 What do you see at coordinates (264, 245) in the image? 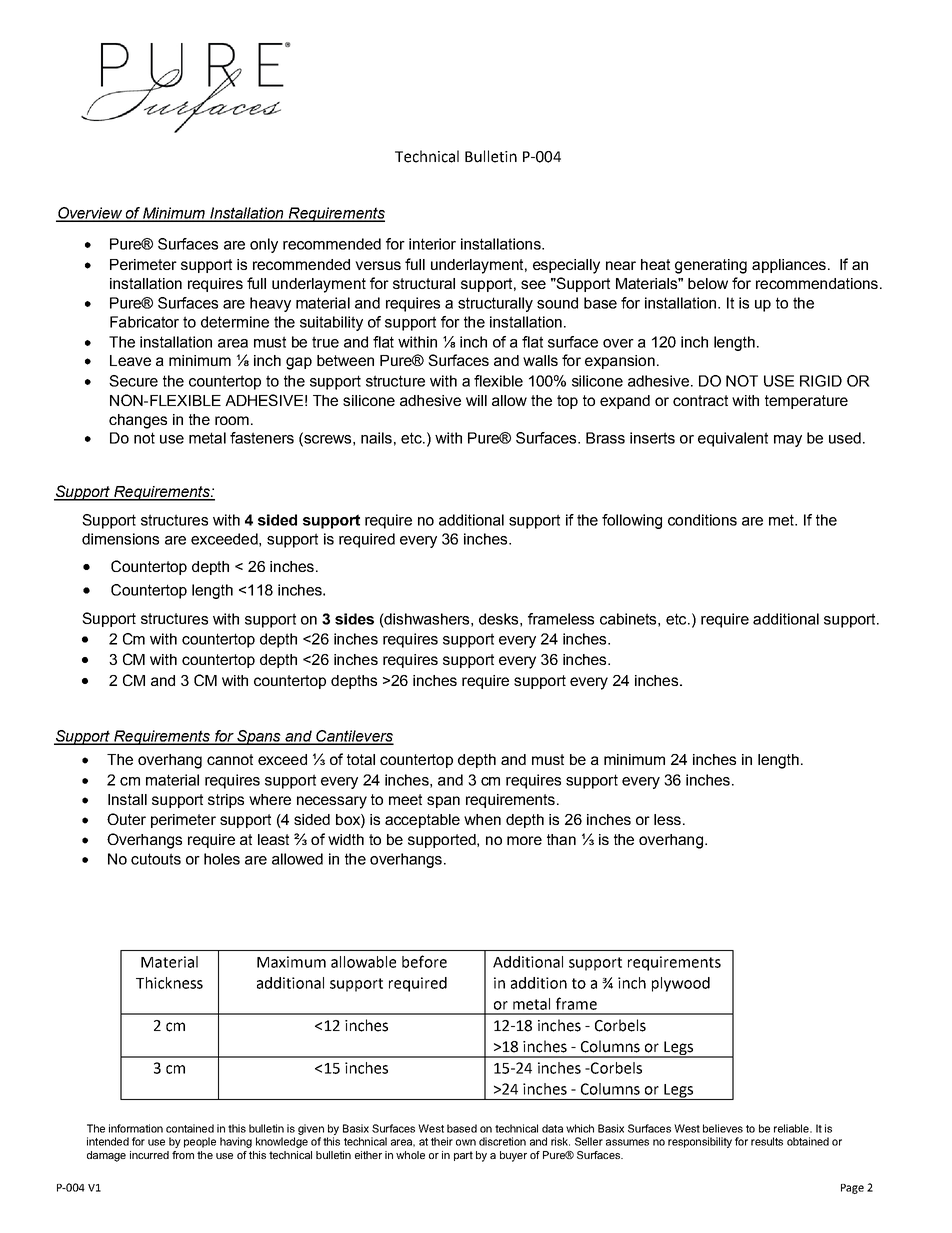
I see `only` at bounding box center [264, 245].
